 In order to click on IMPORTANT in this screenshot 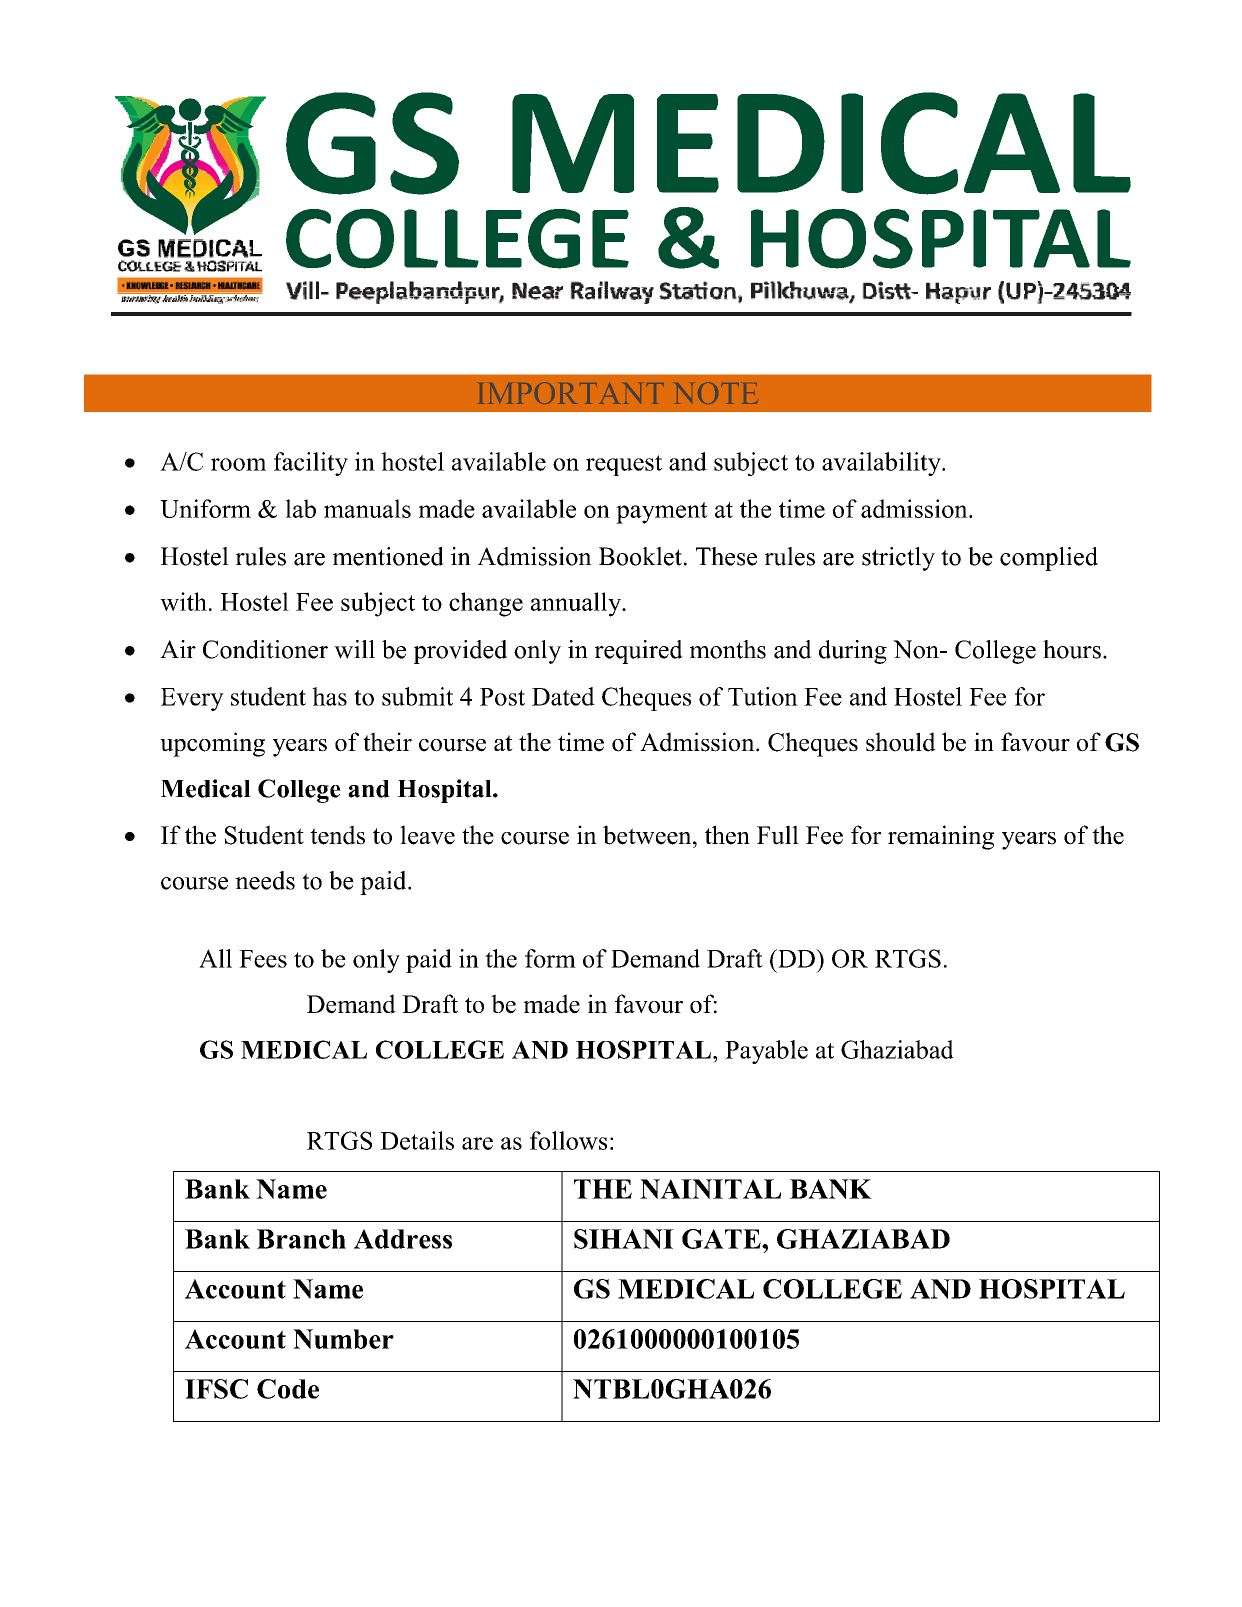, I will do `click(571, 393)`.
